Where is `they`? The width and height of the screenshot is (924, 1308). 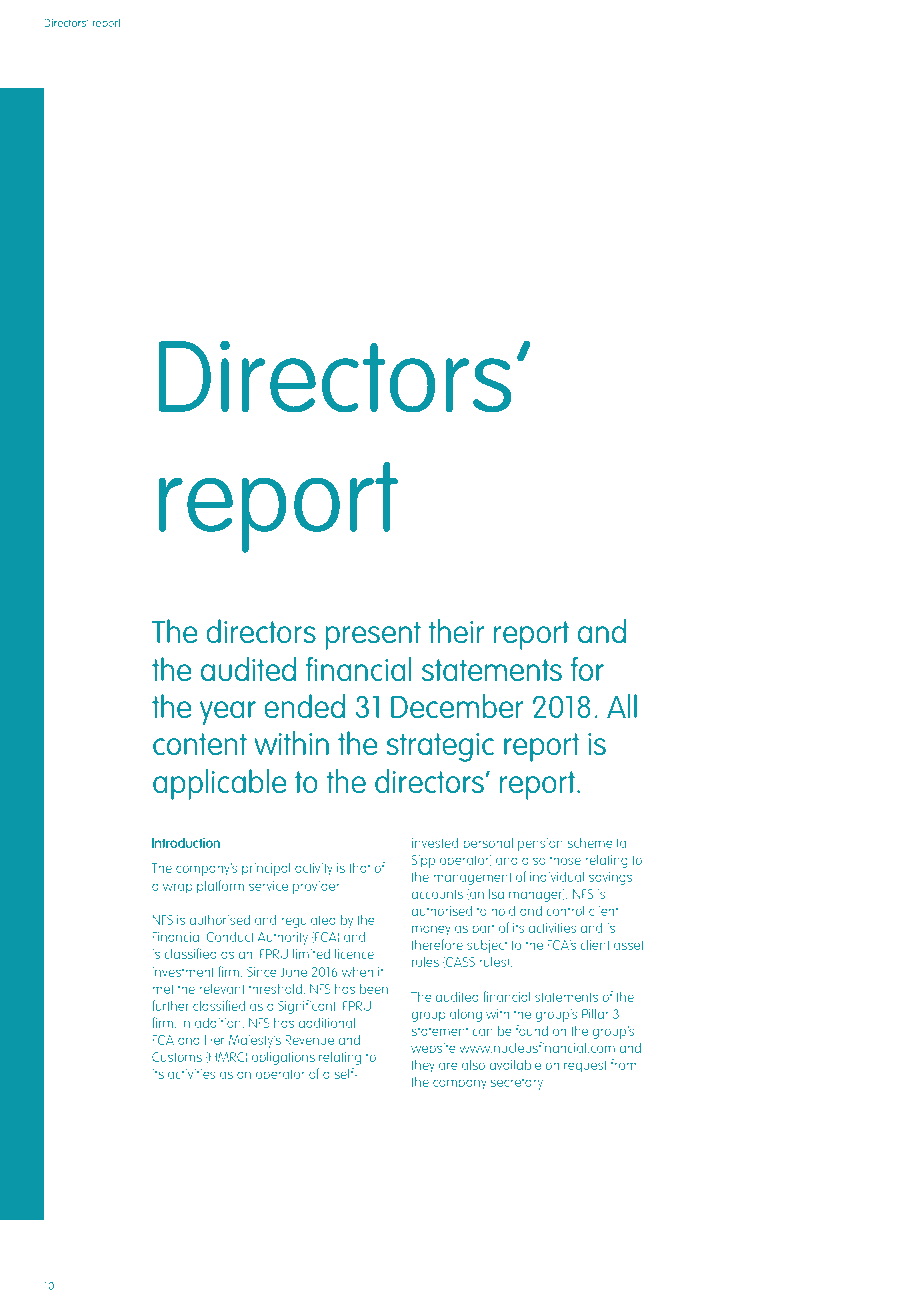 they is located at coordinates (423, 1066).
